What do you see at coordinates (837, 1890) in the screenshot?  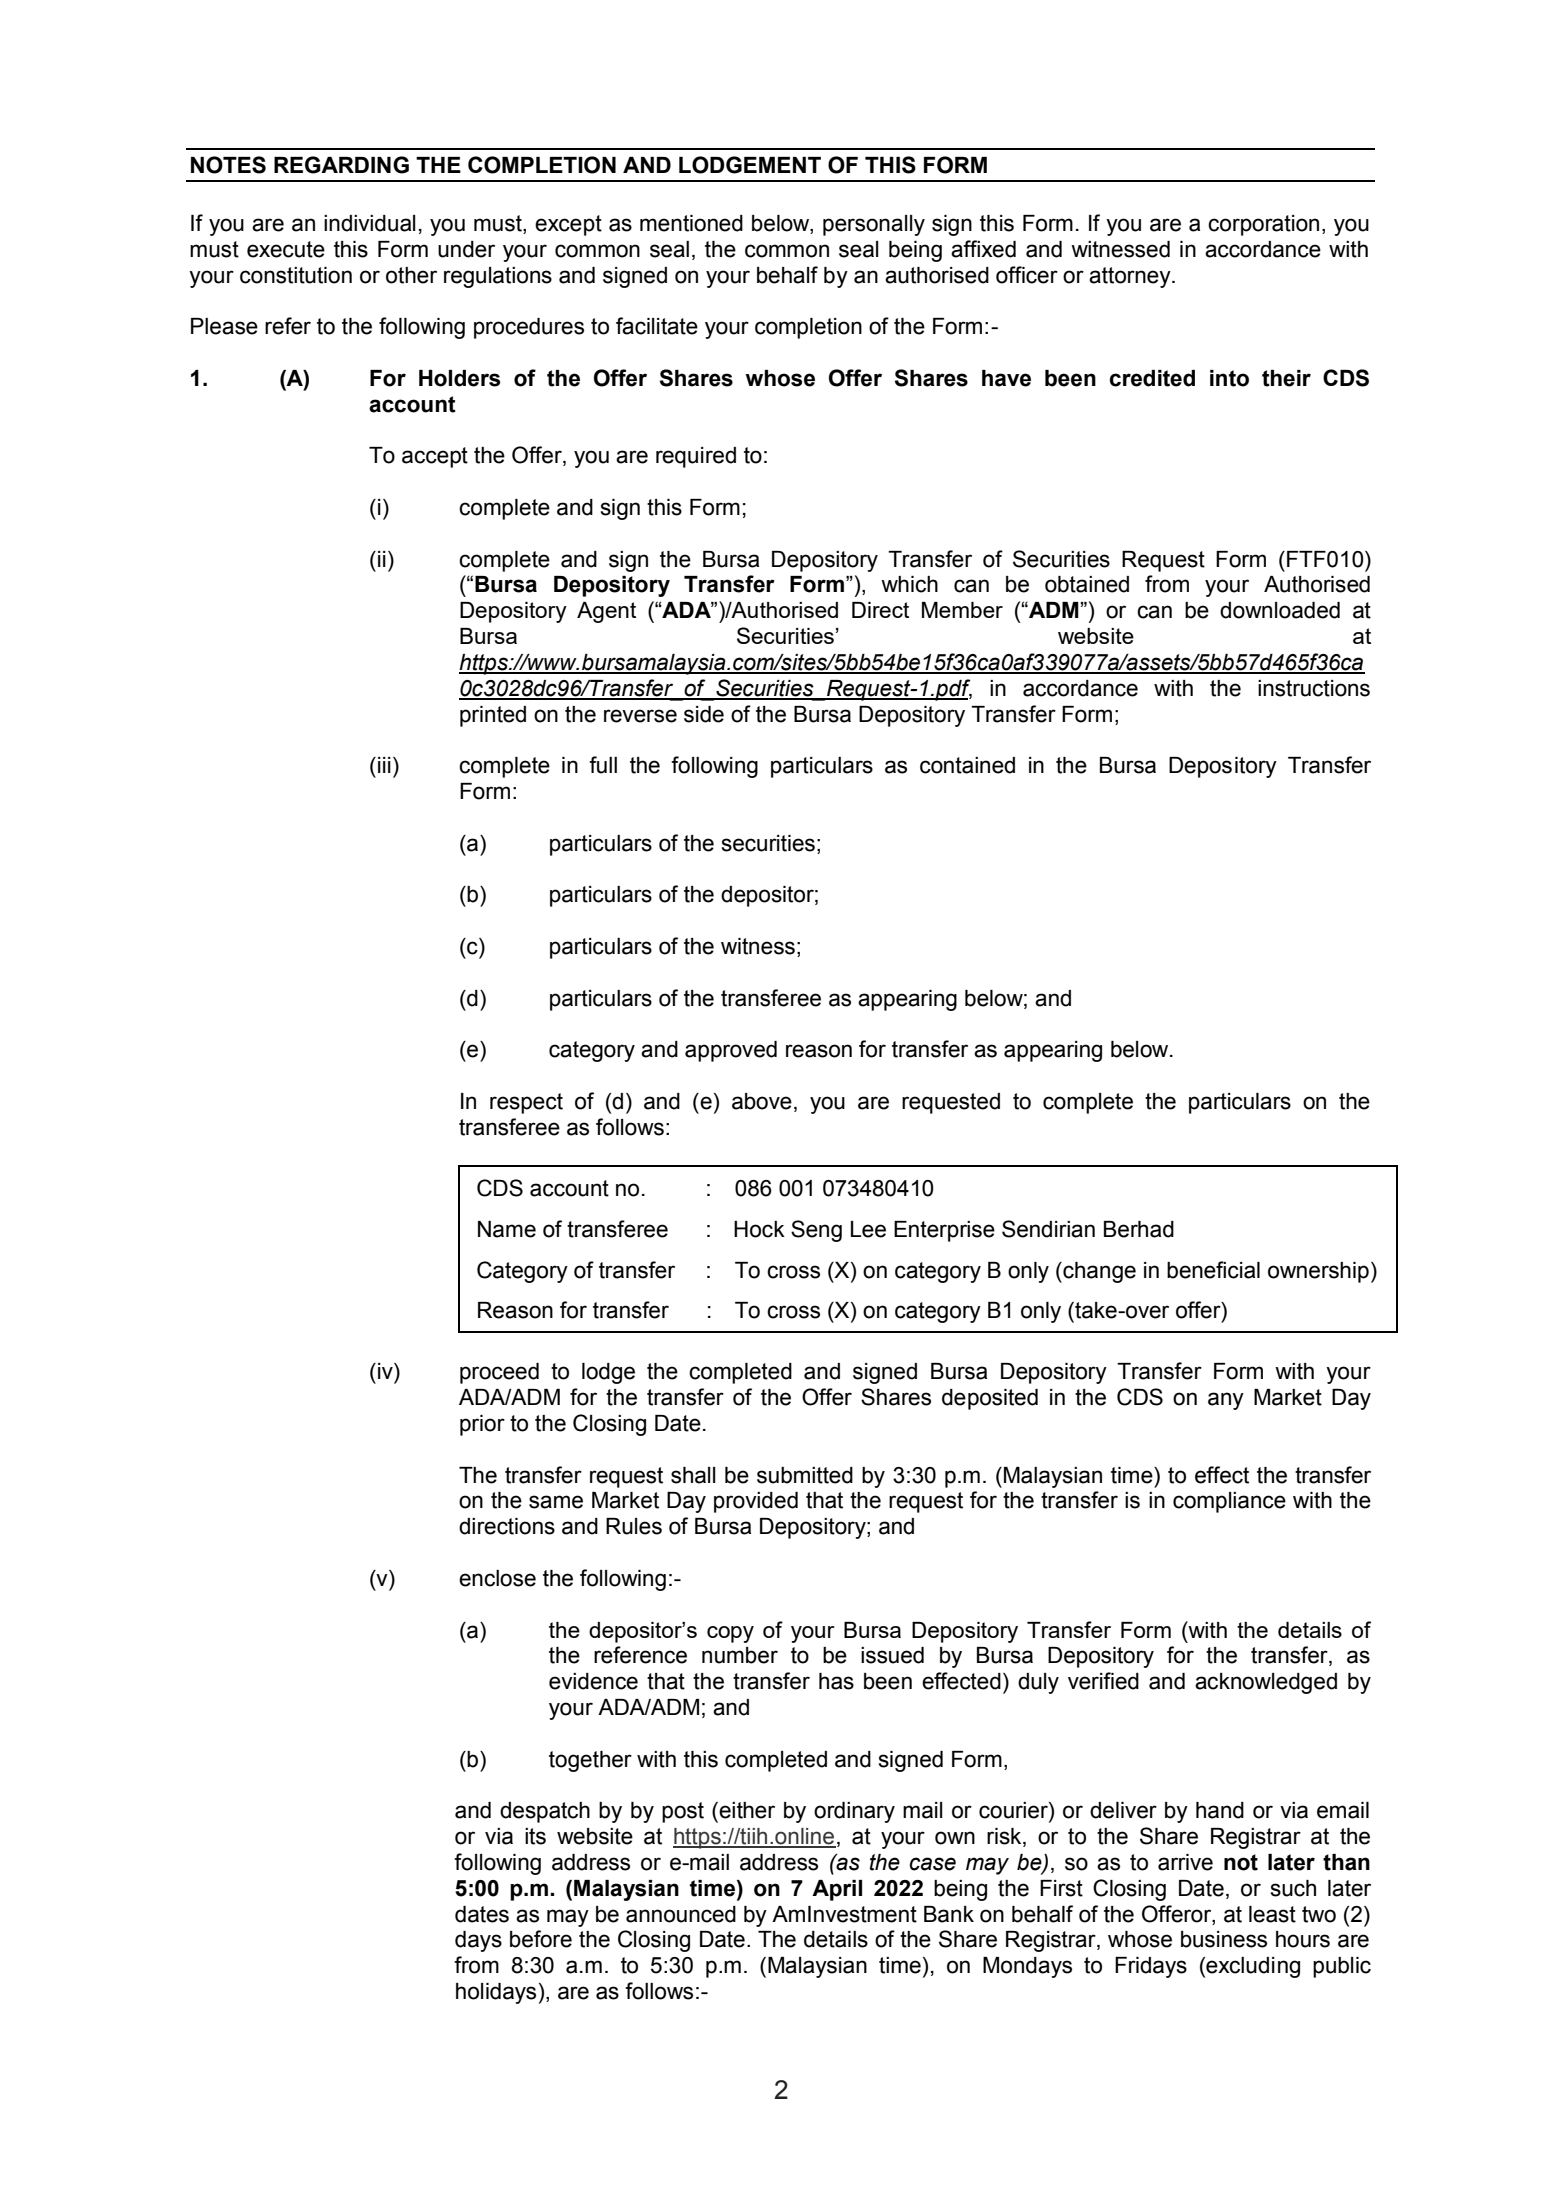 I see `April` at bounding box center [837, 1890].
